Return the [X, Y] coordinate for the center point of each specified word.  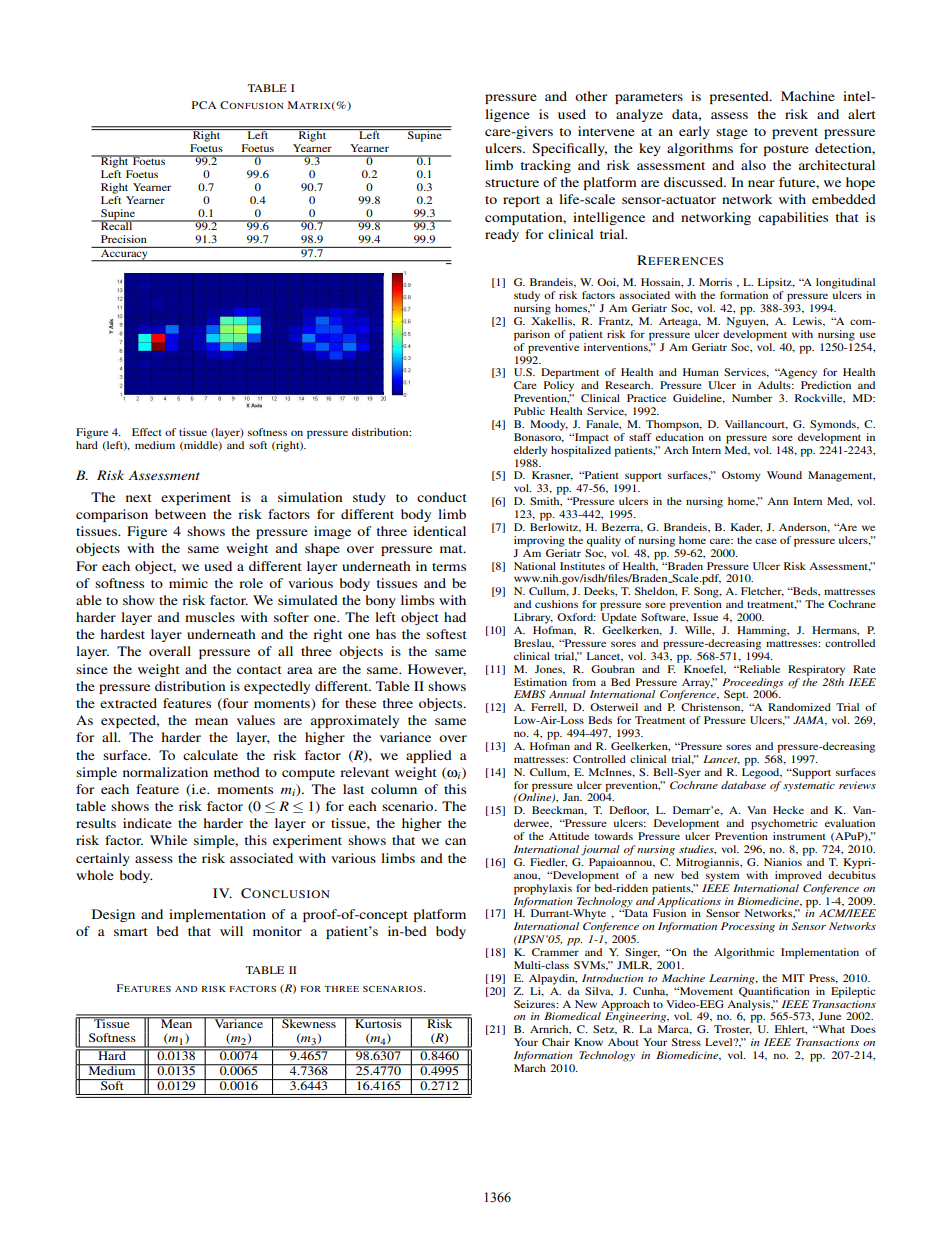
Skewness [309, 1022]
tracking [545, 166]
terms [449, 567]
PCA [204, 105]
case [766, 541]
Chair [556, 1042]
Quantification [774, 990]
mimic [188, 583]
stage [732, 133]
